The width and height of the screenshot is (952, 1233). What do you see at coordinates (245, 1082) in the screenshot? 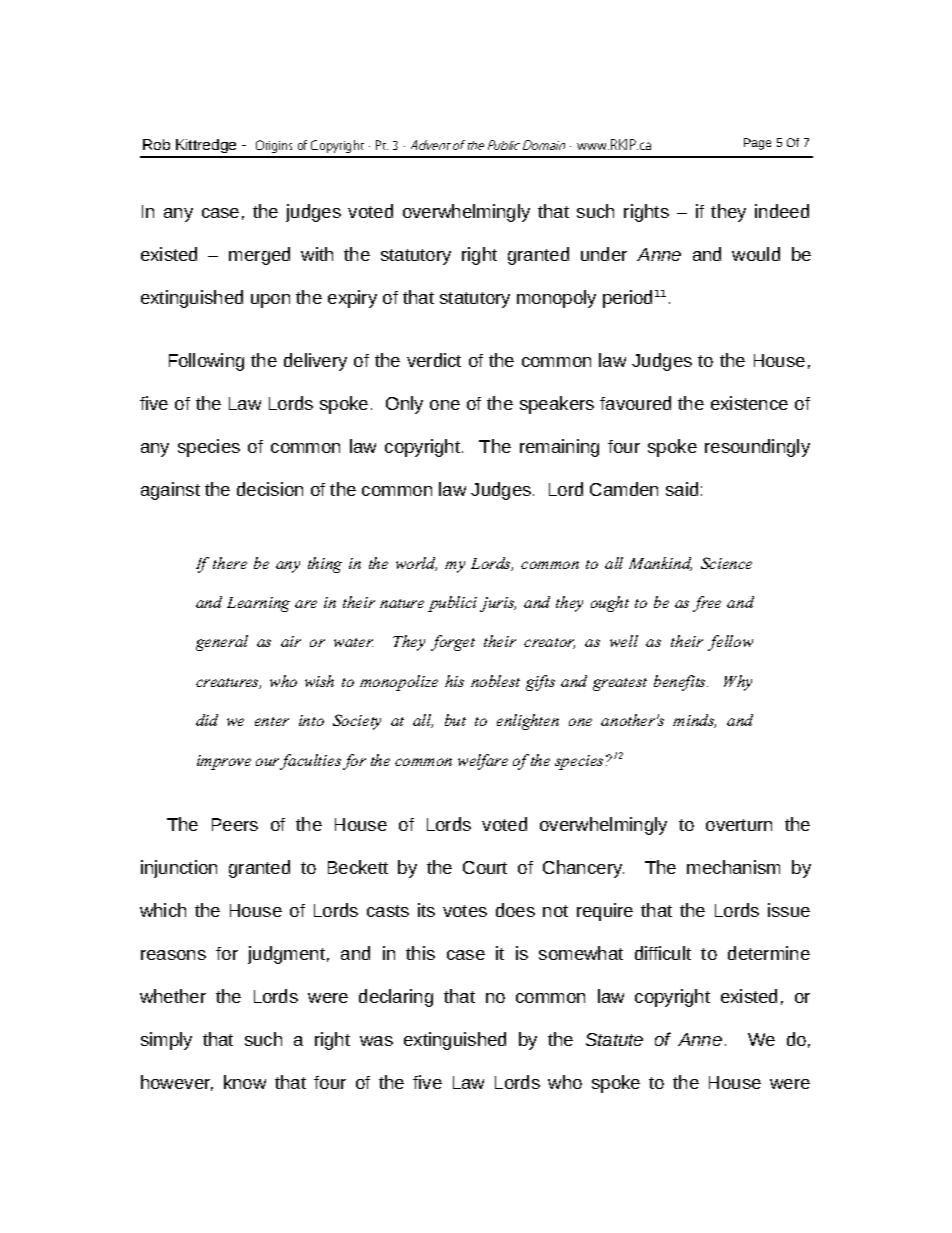
I see `know` at bounding box center [245, 1082].
